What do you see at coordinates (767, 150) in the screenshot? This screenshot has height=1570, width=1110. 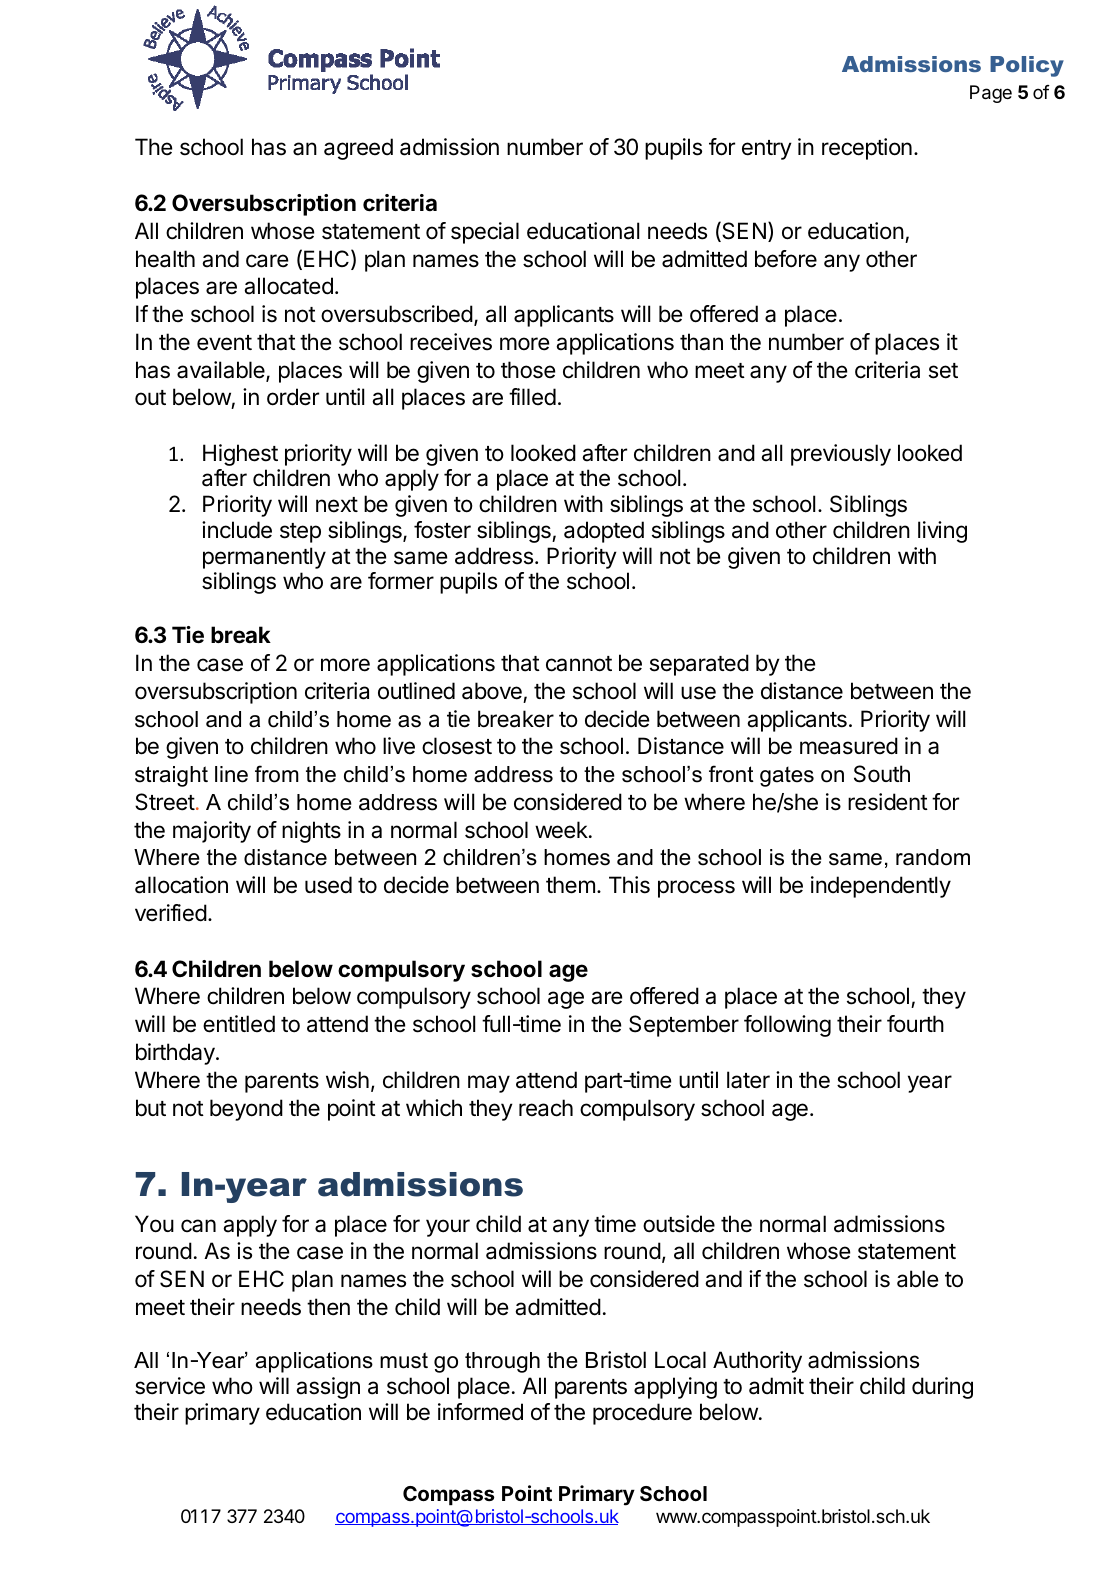 I see `entry` at bounding box center [767, 150].
